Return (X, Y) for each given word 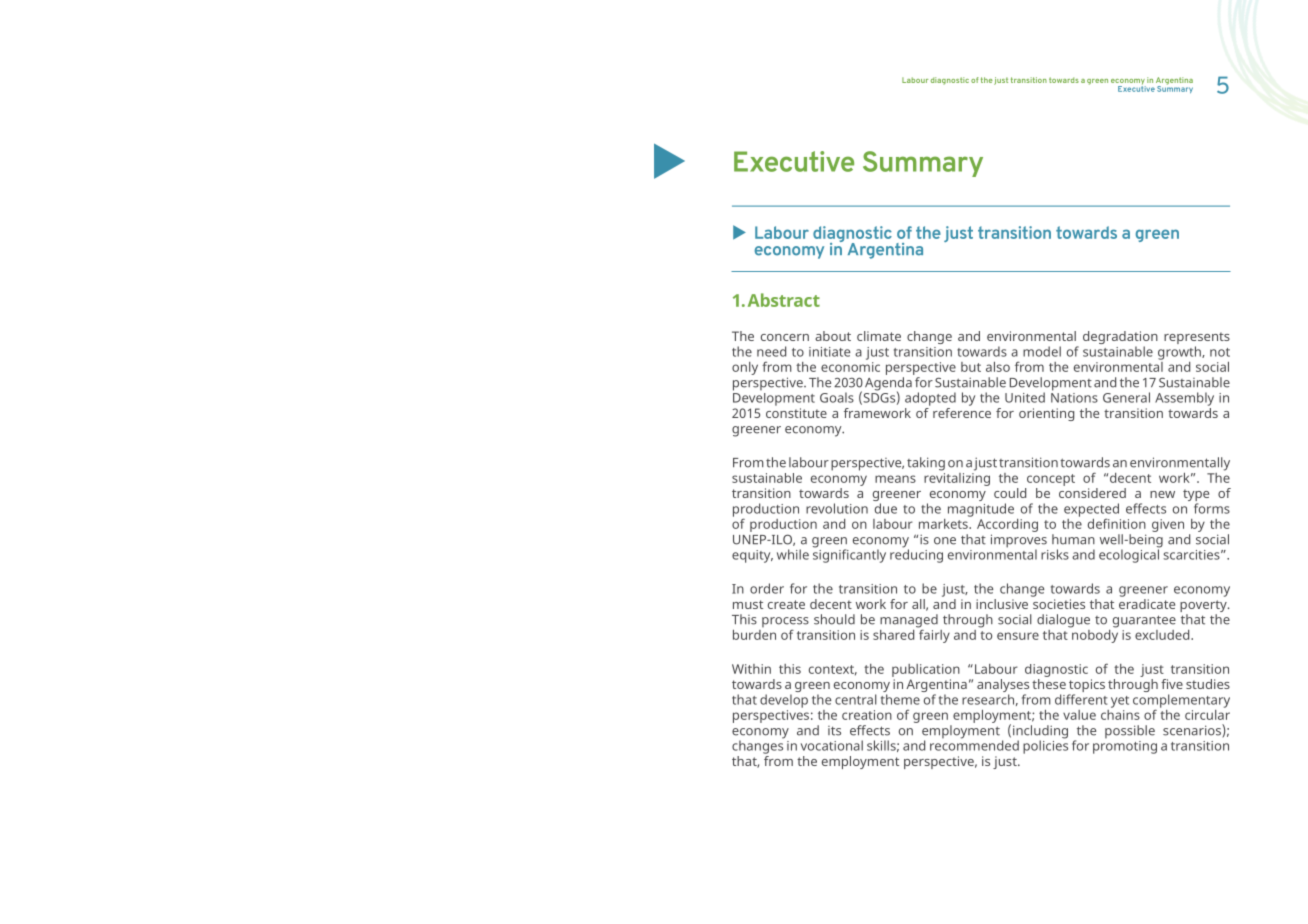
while (793, 554)
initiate (829, 352)
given (1168, 525)
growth (1180, 353)
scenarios (1193, 731)
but (971, 367)
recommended (974, 744)
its (834, 731)
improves (1019, 542)
